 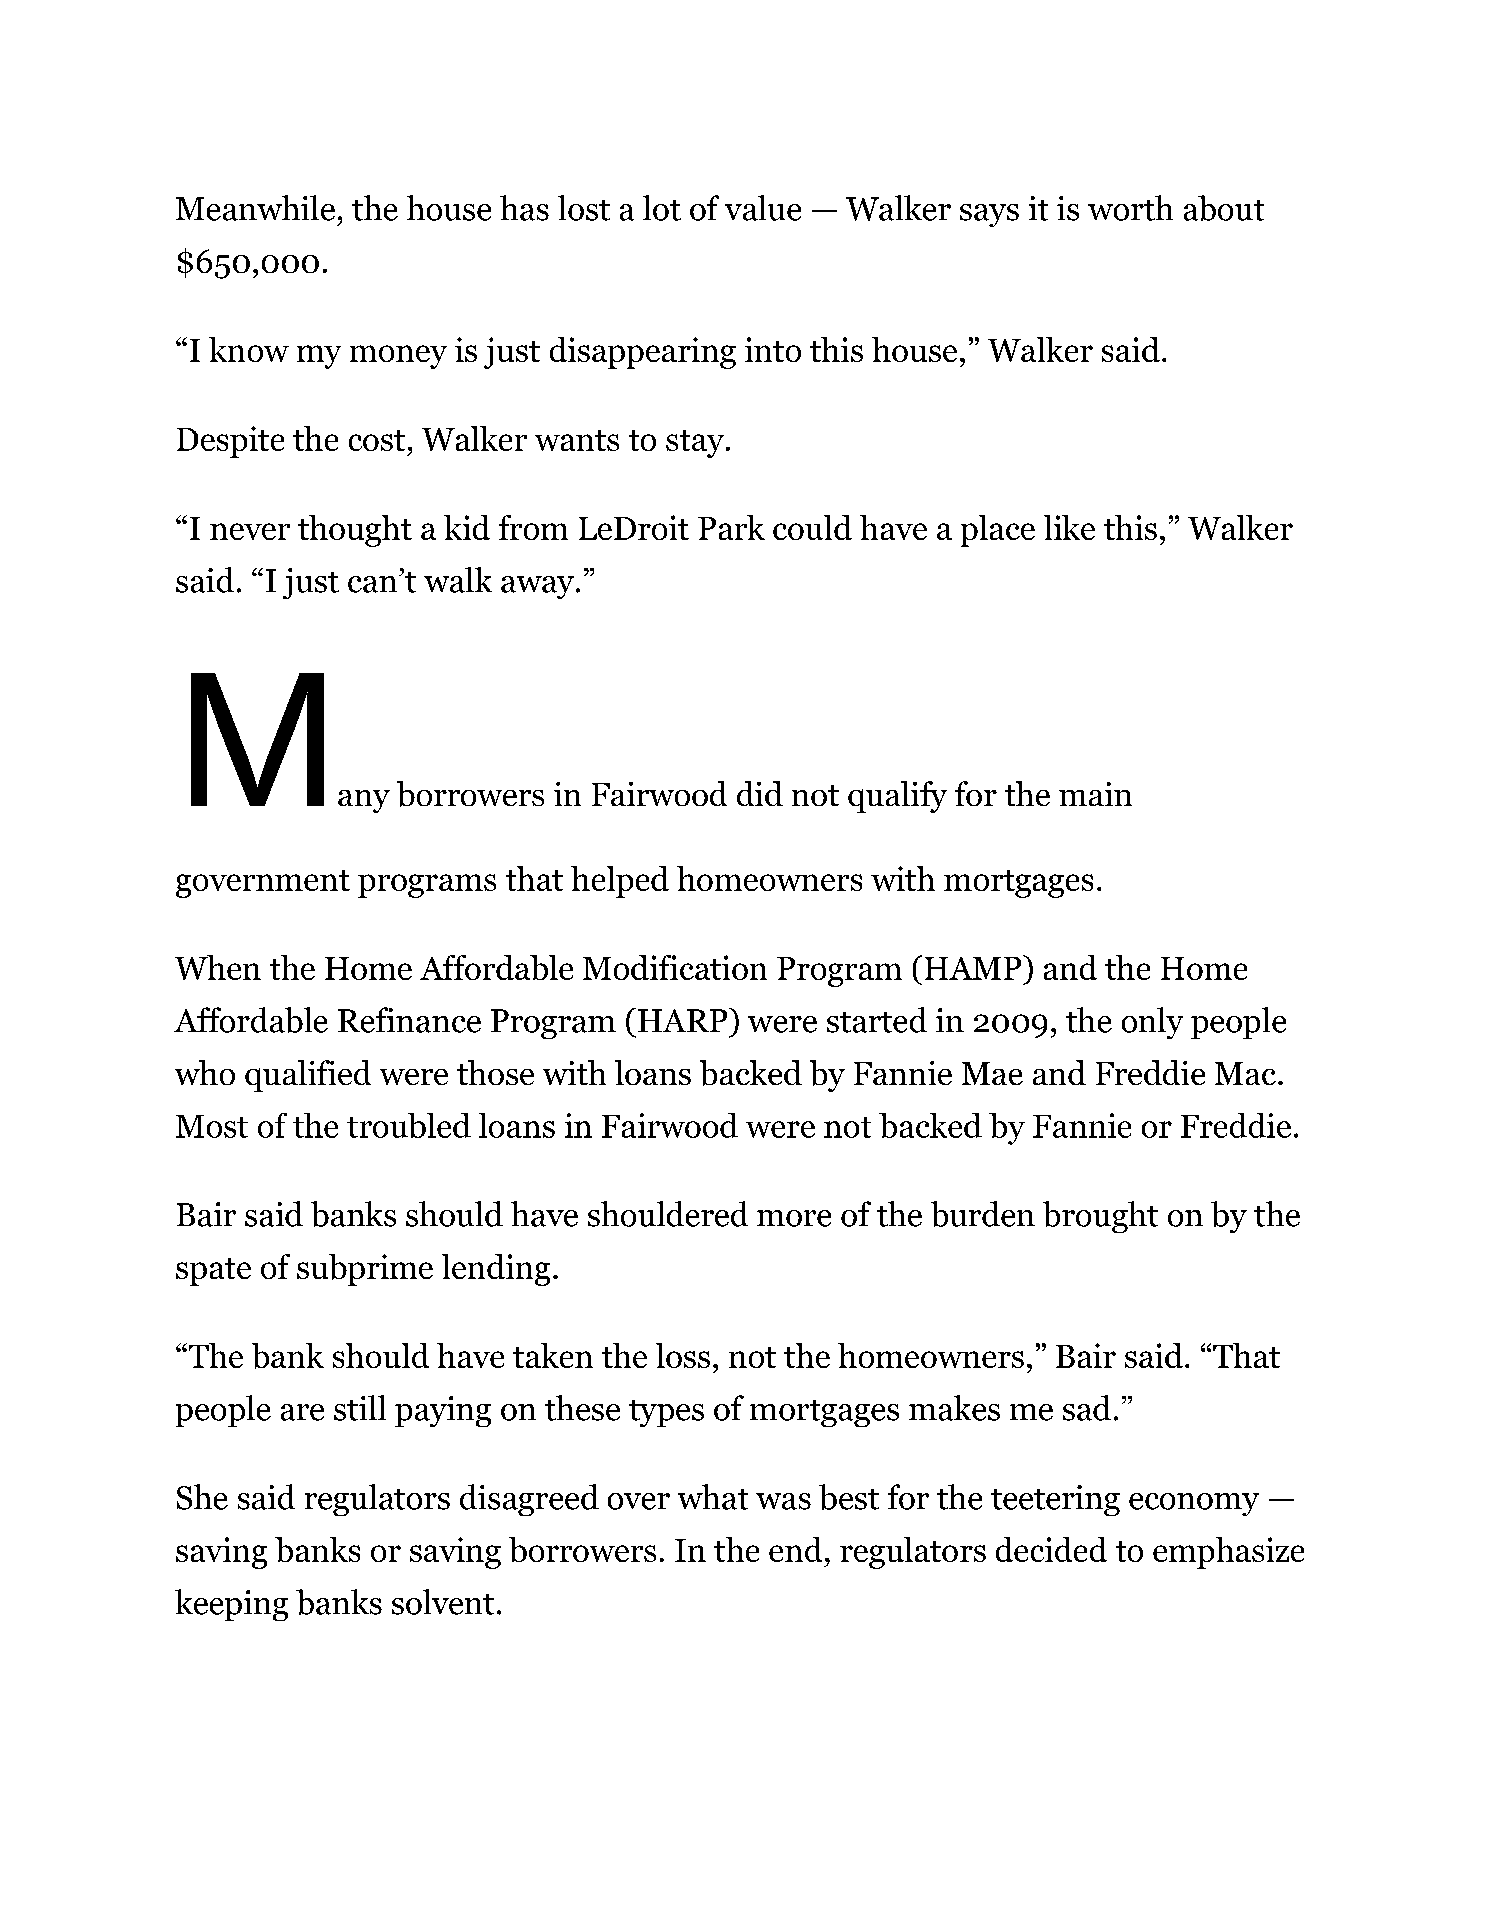 I want to click on main, so click(x=1095, y=794).
